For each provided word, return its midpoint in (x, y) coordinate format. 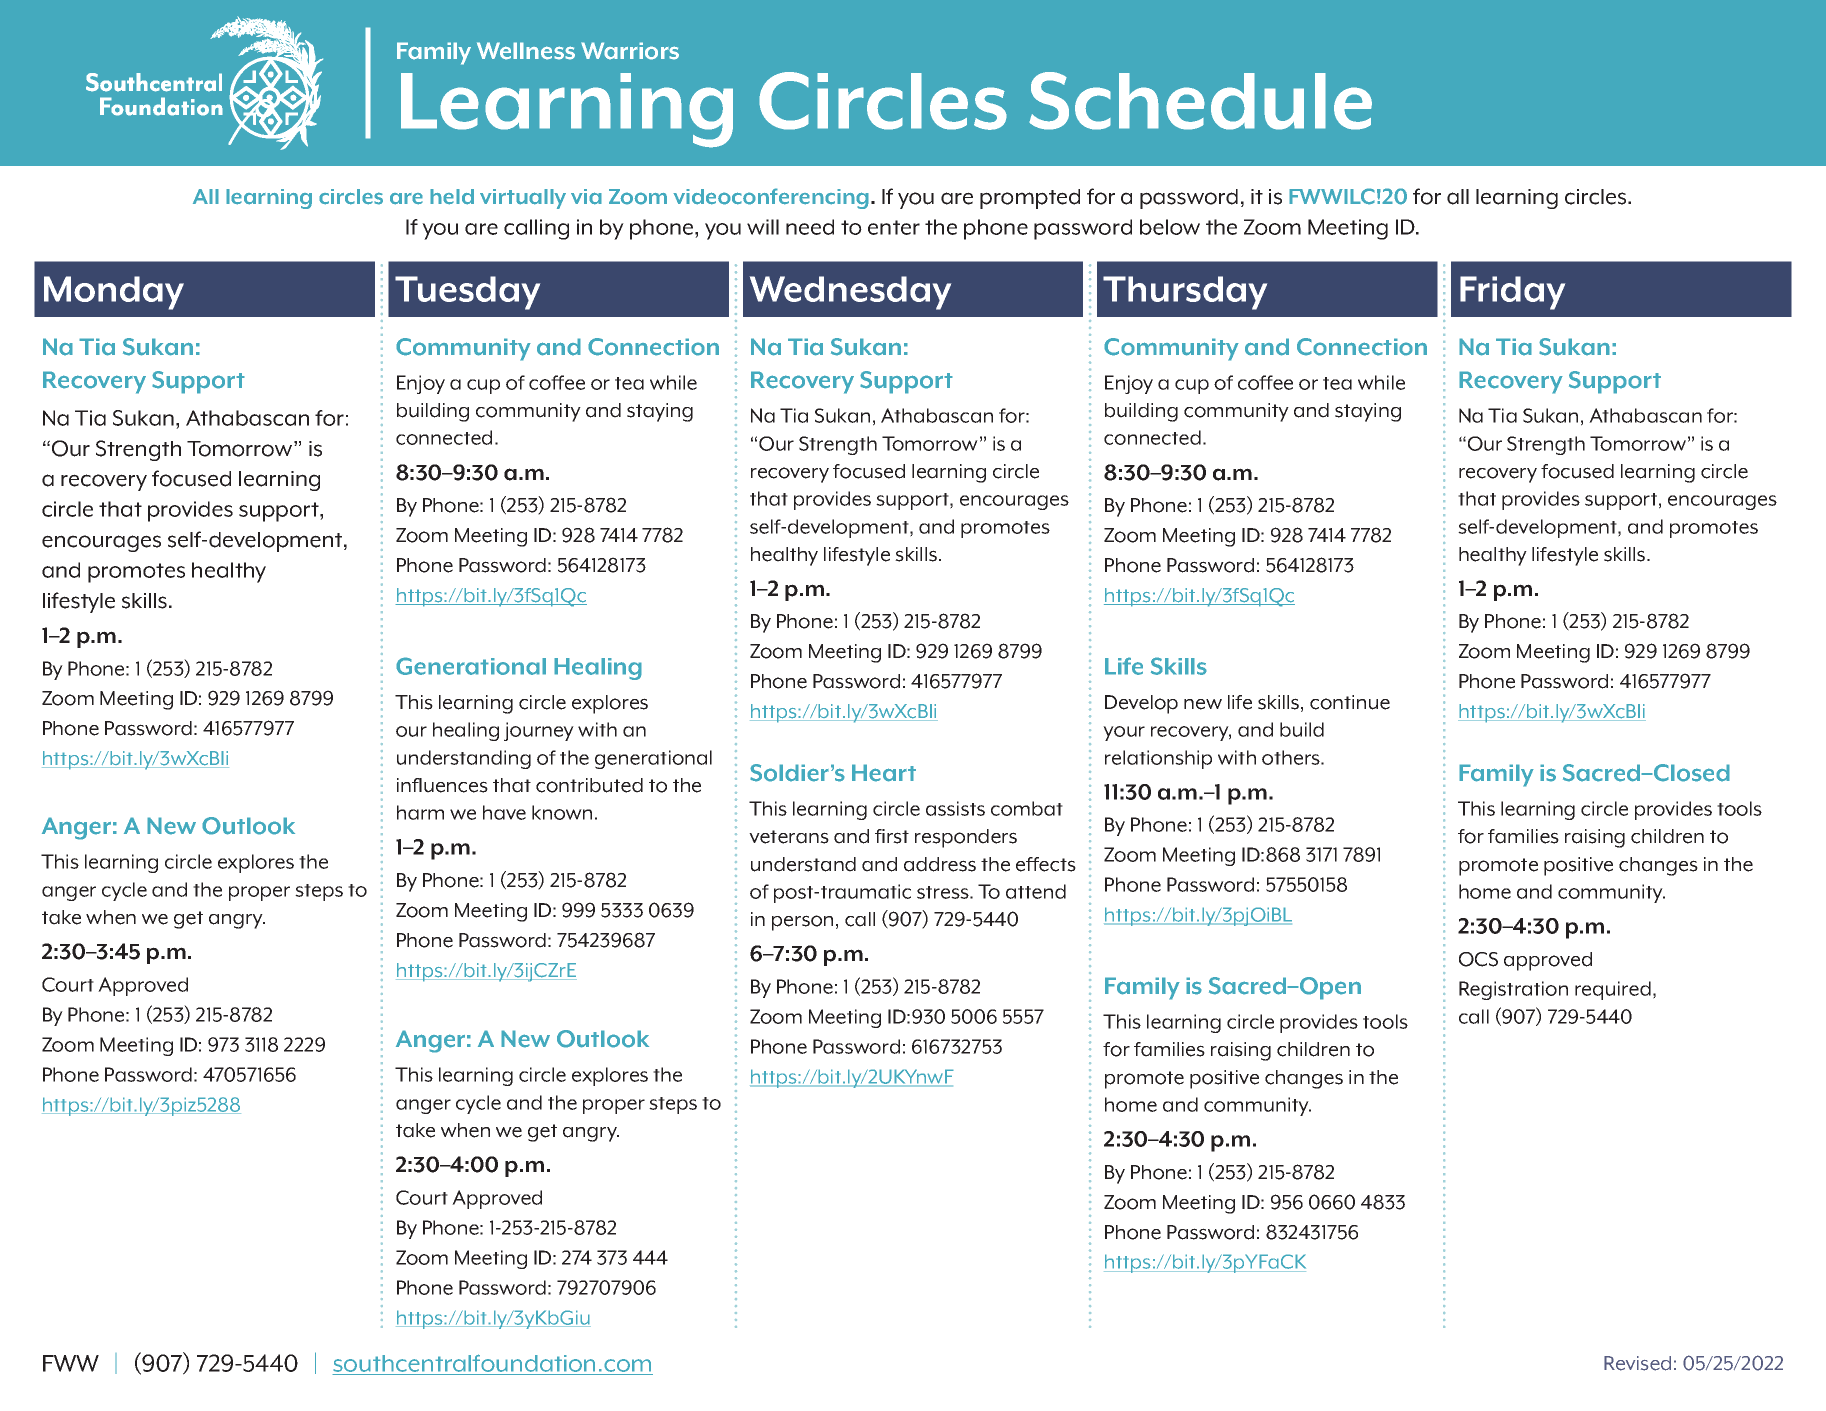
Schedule (1200, 101)
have (504, 812)
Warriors (630, 51)
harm (420, 812)
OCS (1478, 959)
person (802, 923)
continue (1350, 702)
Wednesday (850, 293)
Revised (1637, 1363)
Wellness (526, 51)
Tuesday (467, 293)
